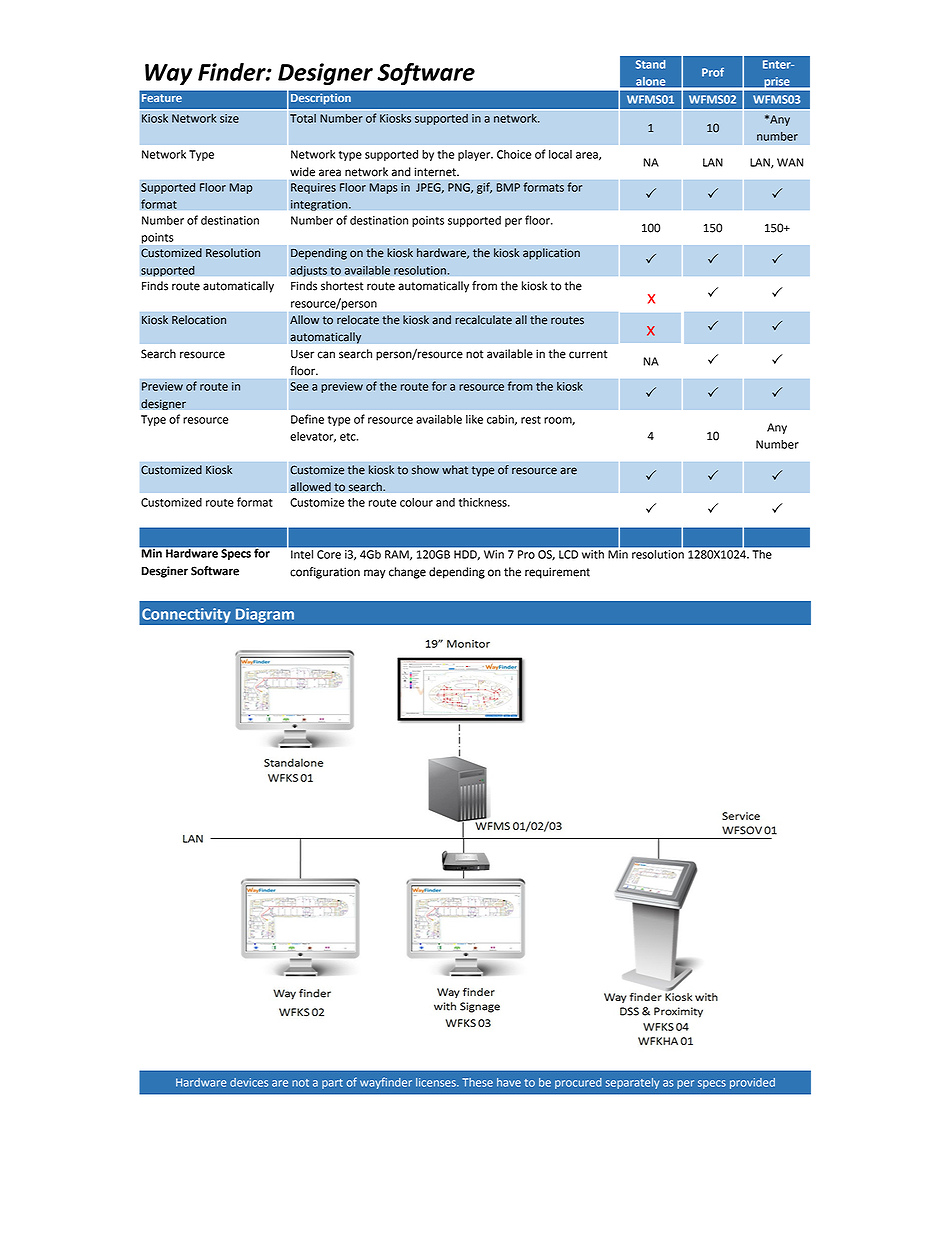 The image size is (952, 1233). What do you see at coordinates (588, 354) in the screenshot?
I see `current` at bounding box center [588, 354].
